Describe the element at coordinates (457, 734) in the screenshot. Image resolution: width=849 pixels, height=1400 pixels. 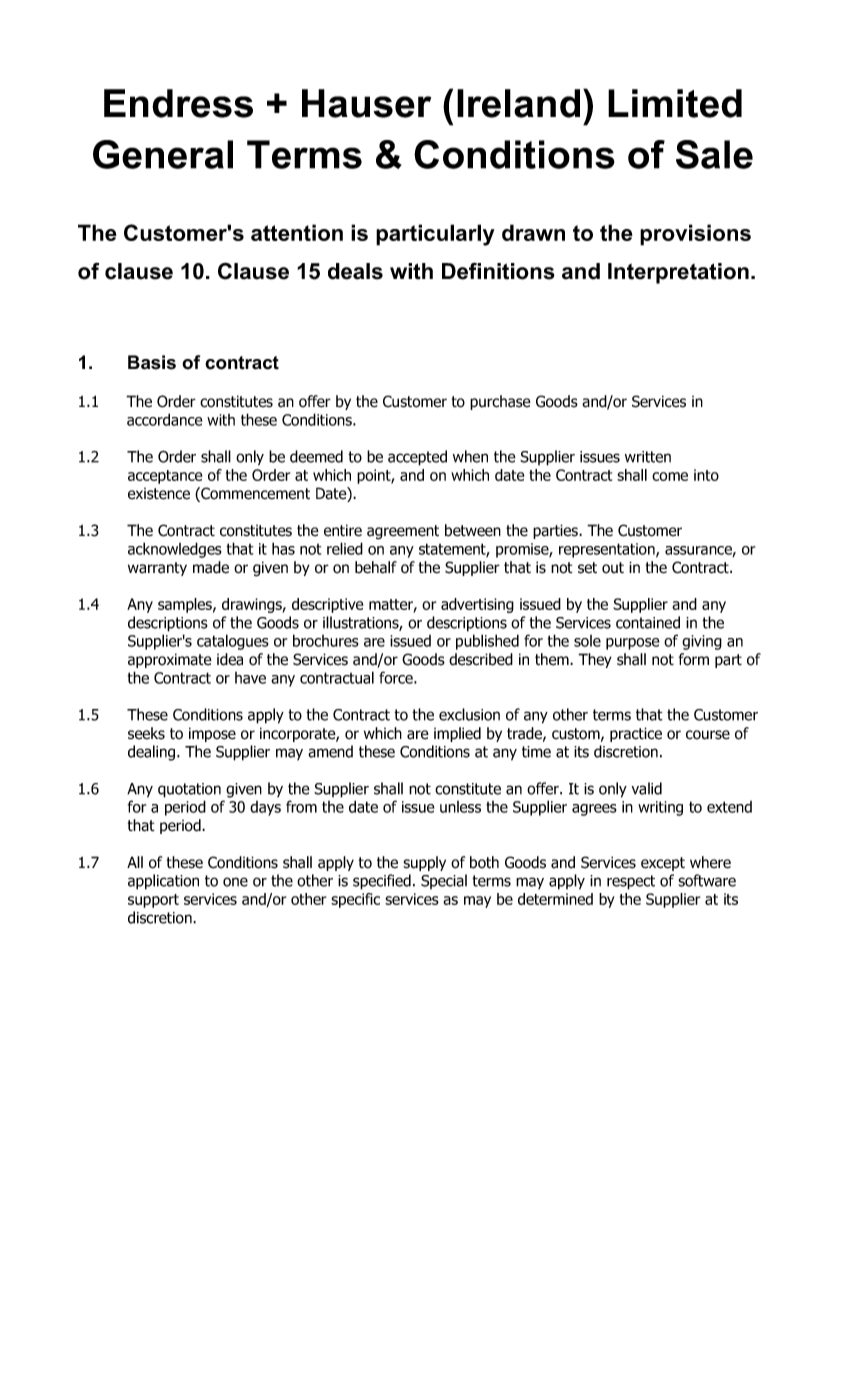
I see `implied` at that location.
